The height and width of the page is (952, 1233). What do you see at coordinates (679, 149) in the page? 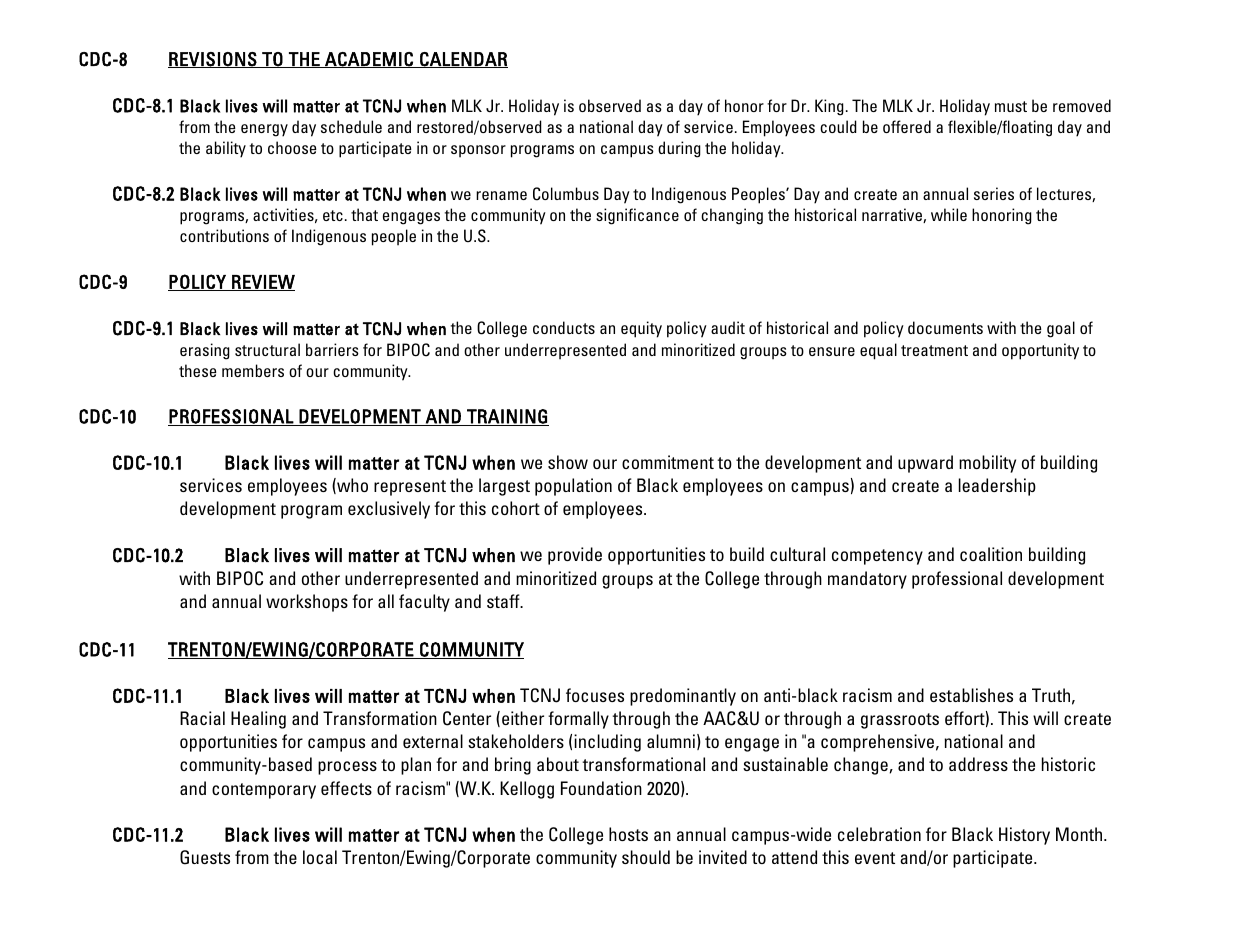
I see `during` at bounding box center [679, 149].
